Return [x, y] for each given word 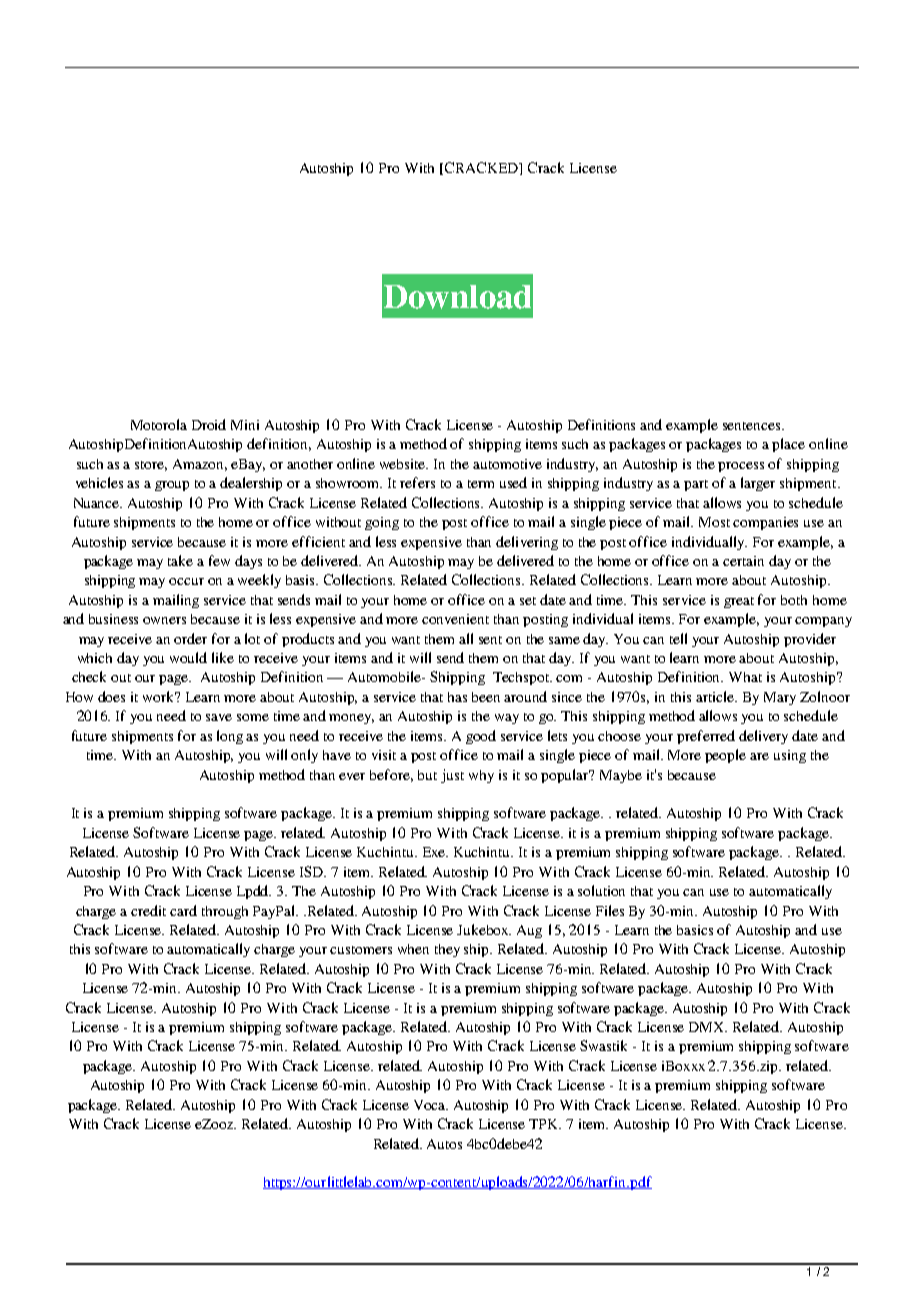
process [741, 467]
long [230, 737]
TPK [545, 1124]
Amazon [200, 465]
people [725, 756]
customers [361, 950]
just [452, 776]
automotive [507, 464]
